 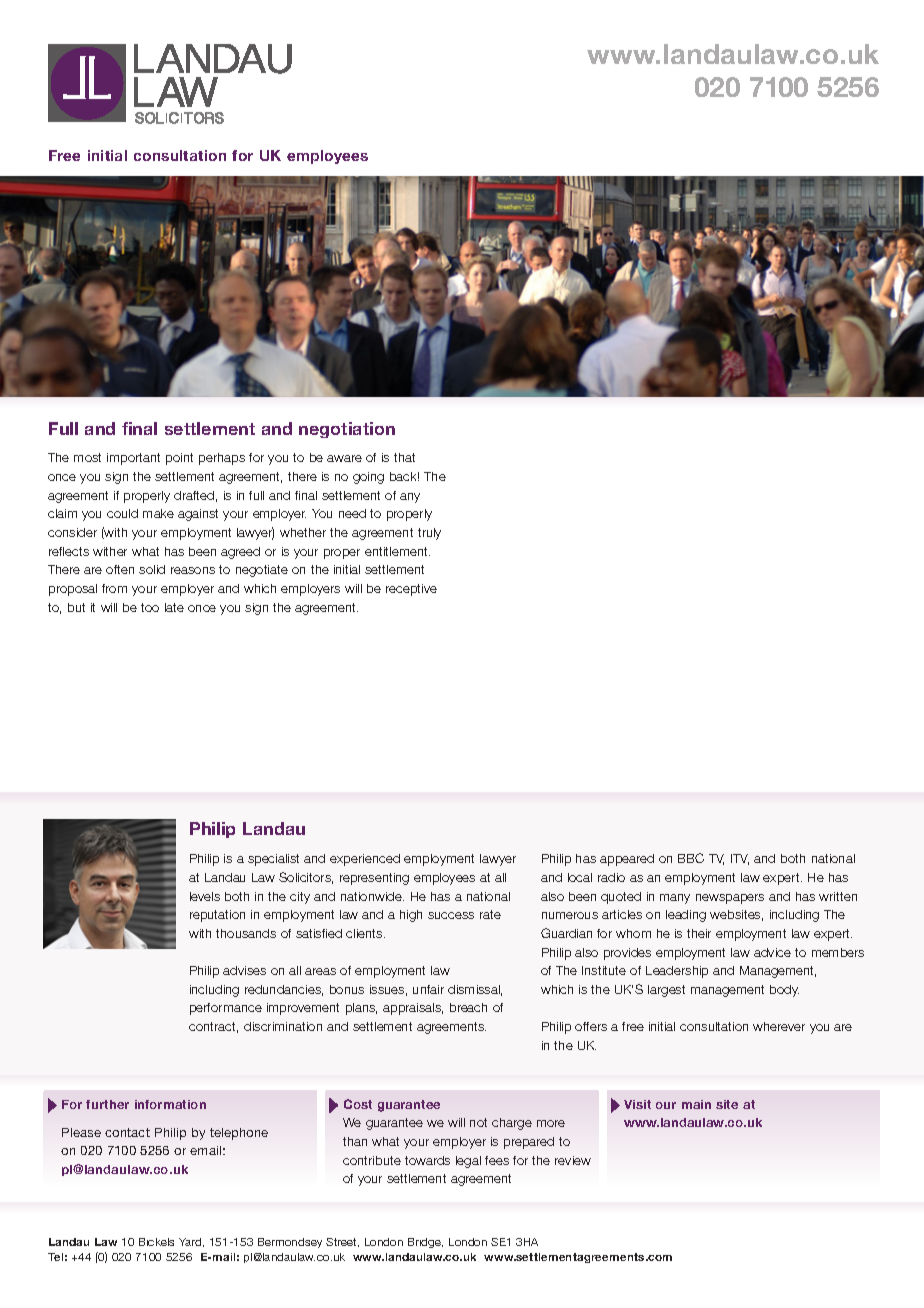 What do you see at coordinates (404, 476) in the image?
I see `back` at bounding box center [404, 476].
